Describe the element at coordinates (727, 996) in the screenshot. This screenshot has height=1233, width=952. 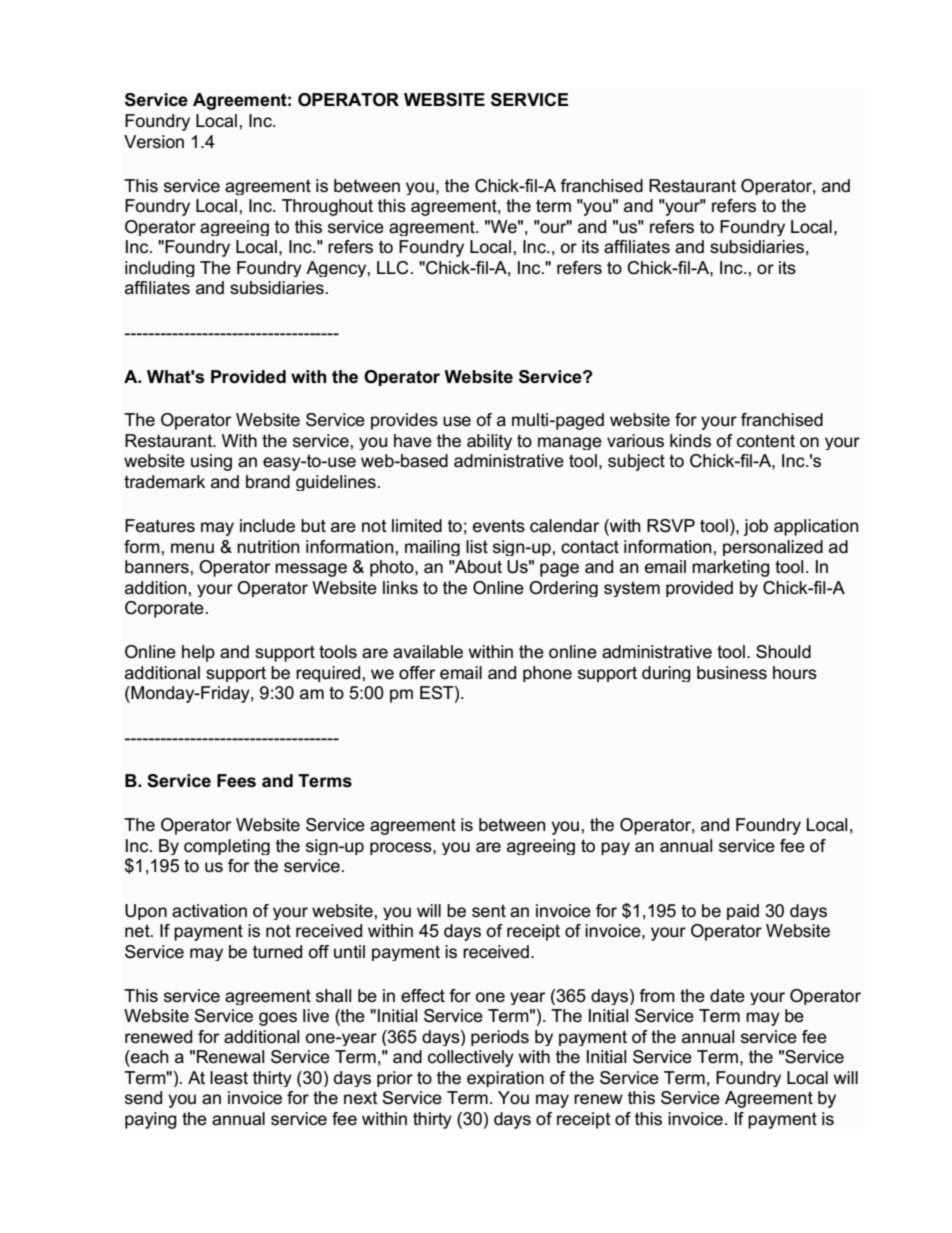
I see `date` at that location.
